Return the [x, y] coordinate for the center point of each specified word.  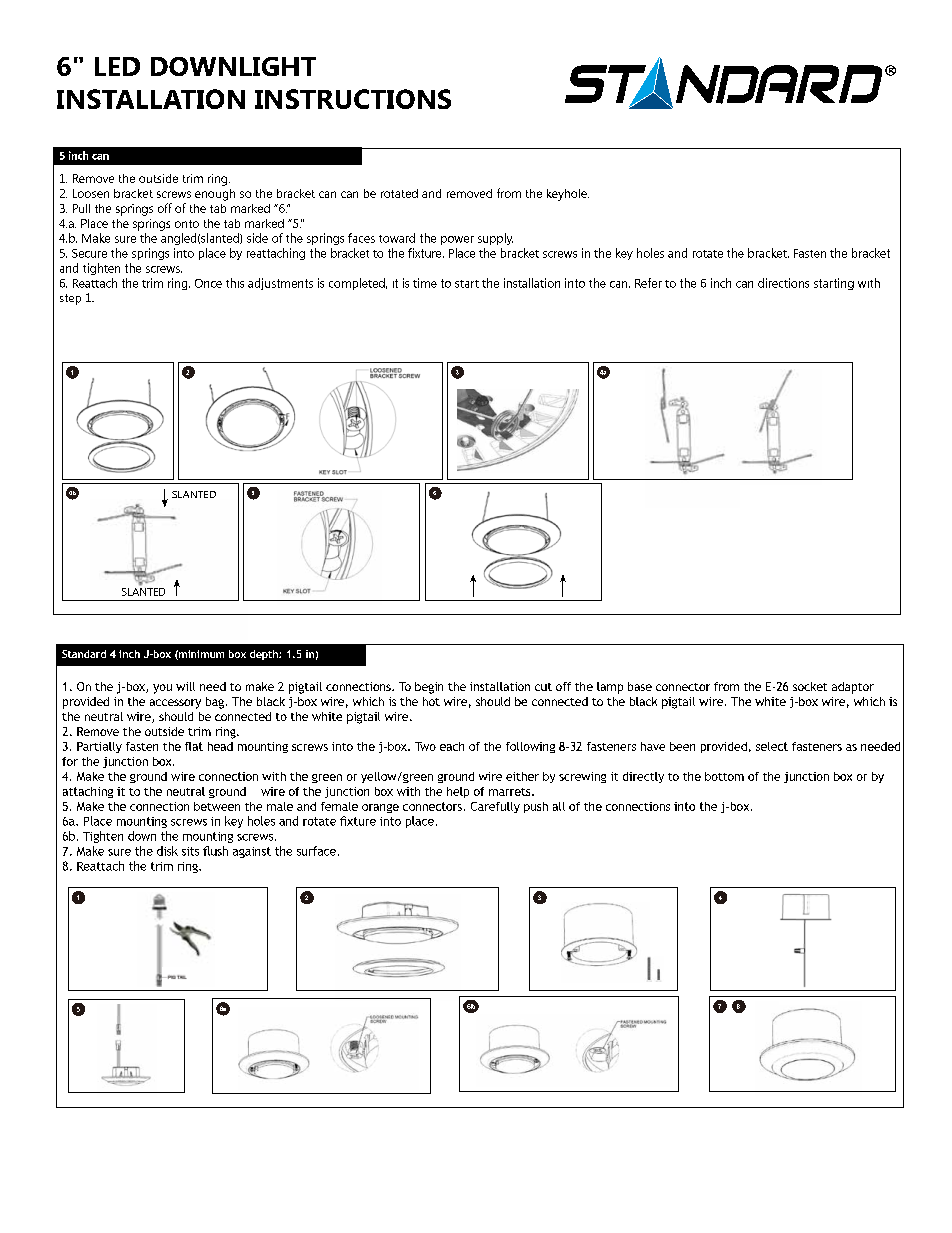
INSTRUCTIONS [353, 99]
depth [265, 655]
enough [215, 195]
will [185, 686]
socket [810, 686]
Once [208, 283]
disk [167, 851]
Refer [648, 283]
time [425, 283]
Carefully [495, 807]
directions [783, 283]
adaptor [853, 688]
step [70, 299]
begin [429, 688]
